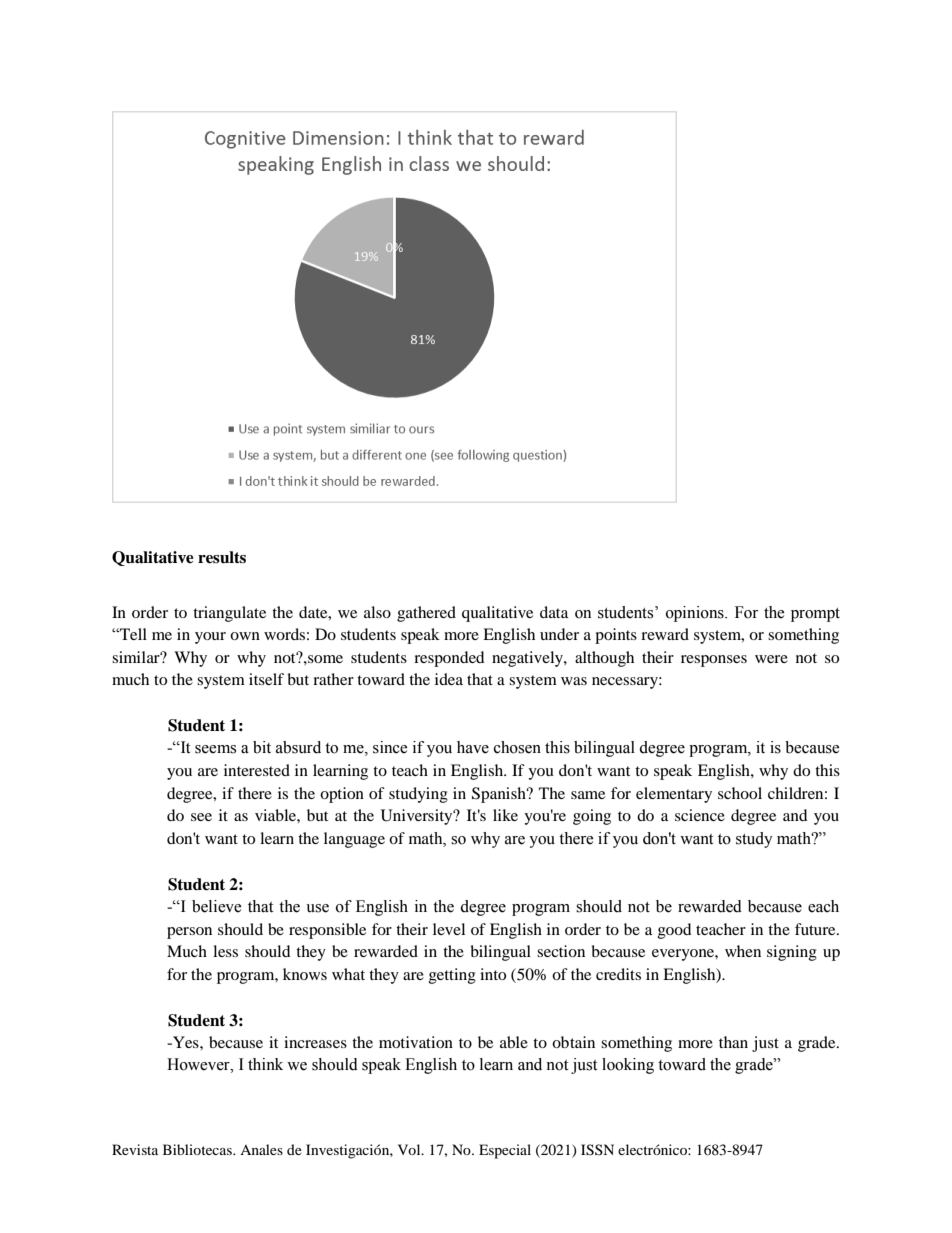 This screenshot has width=952, height=1233. I want to click on getting, so click(452, 976).
